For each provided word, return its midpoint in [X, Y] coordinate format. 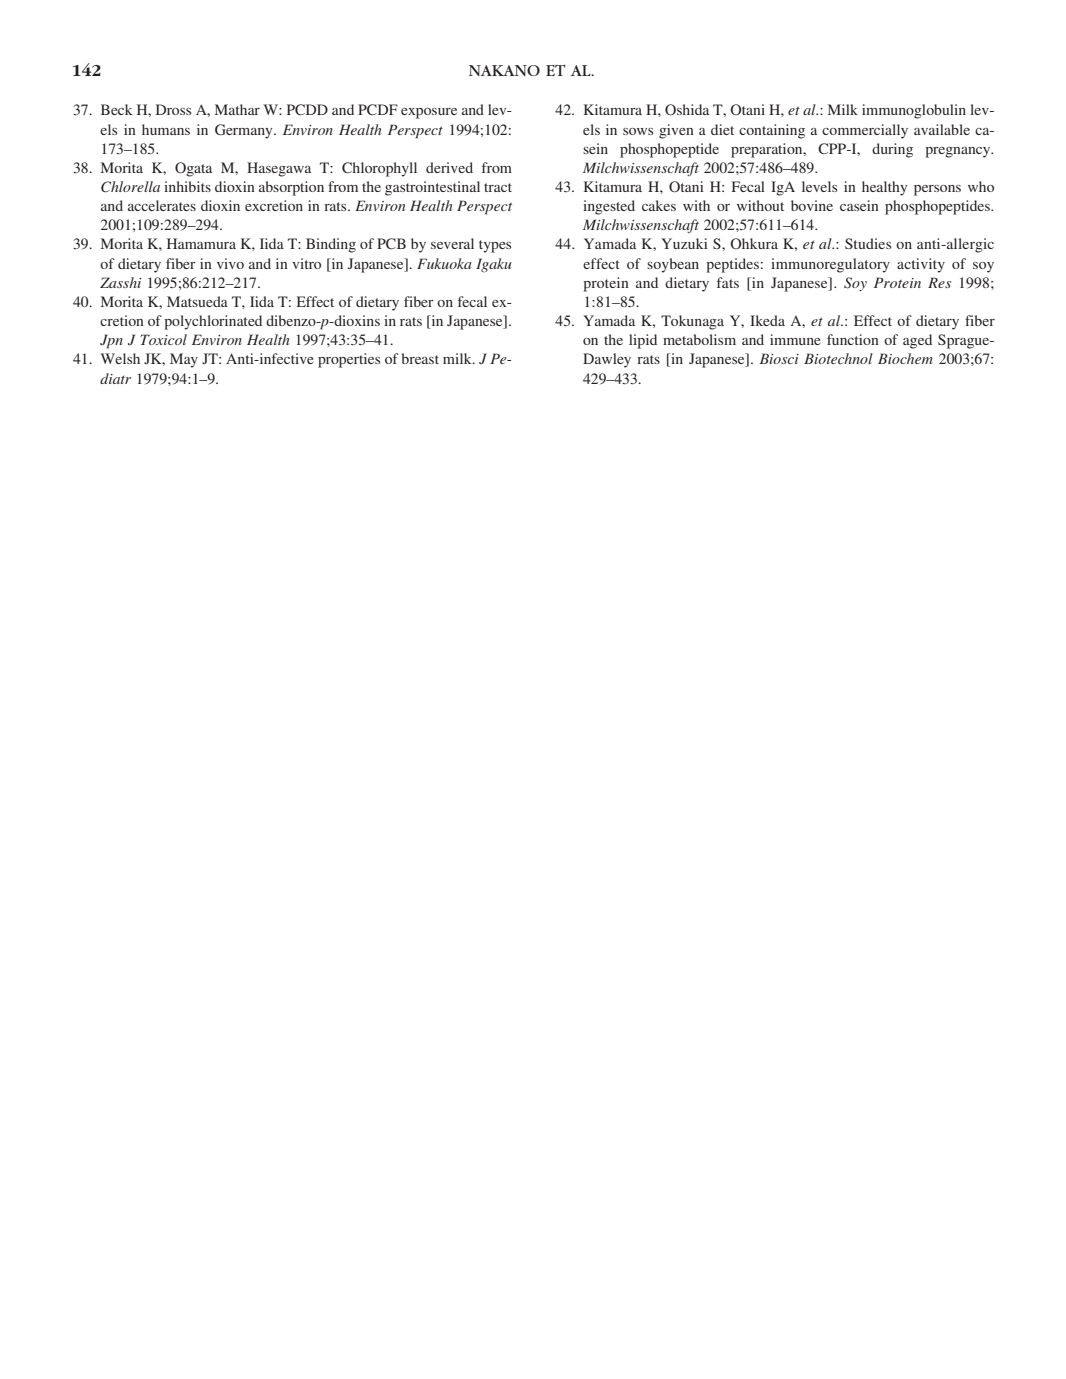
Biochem [905, 358]
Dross [173, 109]
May [184, 360]
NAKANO [504, 70]
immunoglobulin [914, 111]
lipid [643, 341]
